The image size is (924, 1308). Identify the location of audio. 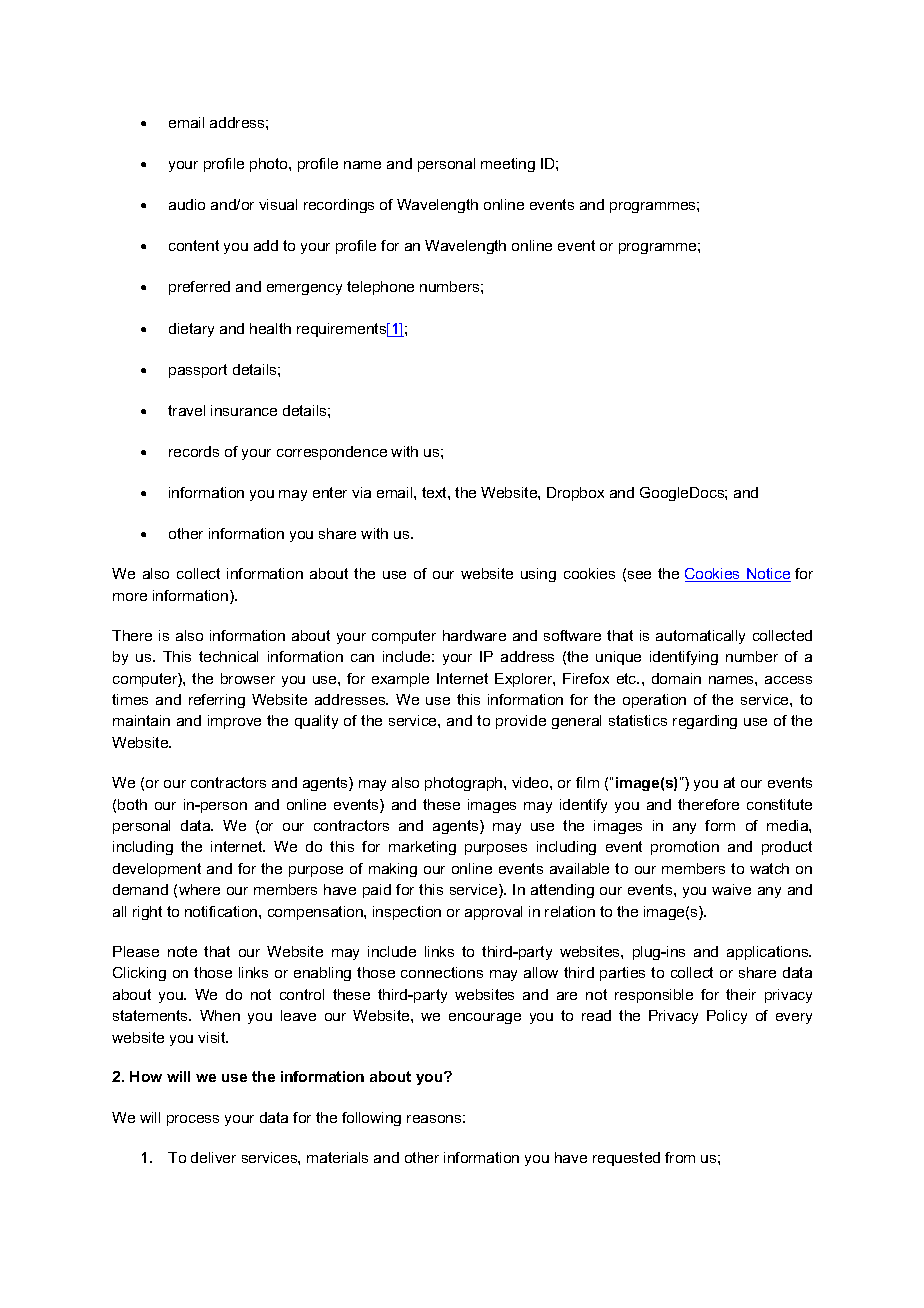
(187, 204).
